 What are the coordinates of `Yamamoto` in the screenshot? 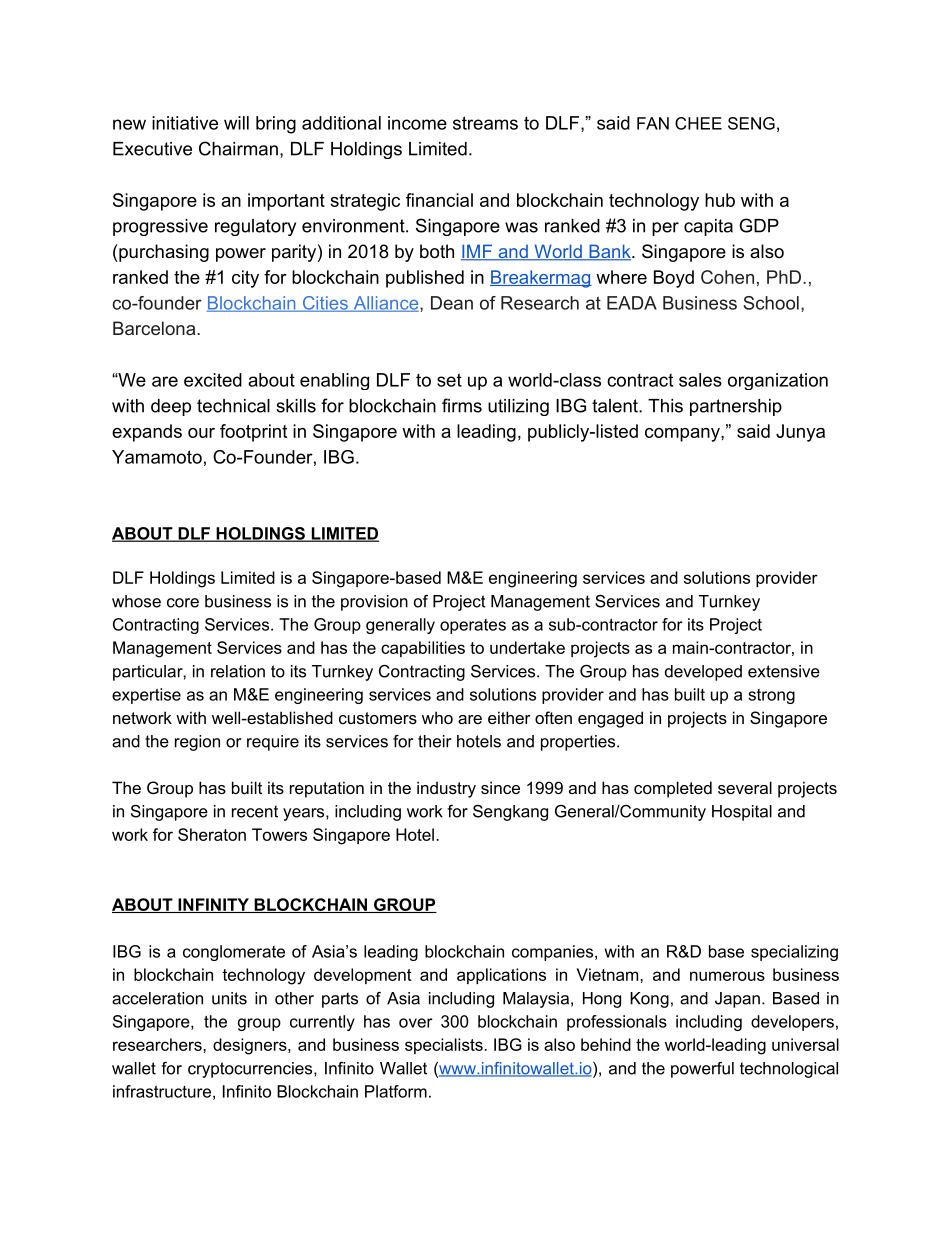 It's located at (157, 457).
